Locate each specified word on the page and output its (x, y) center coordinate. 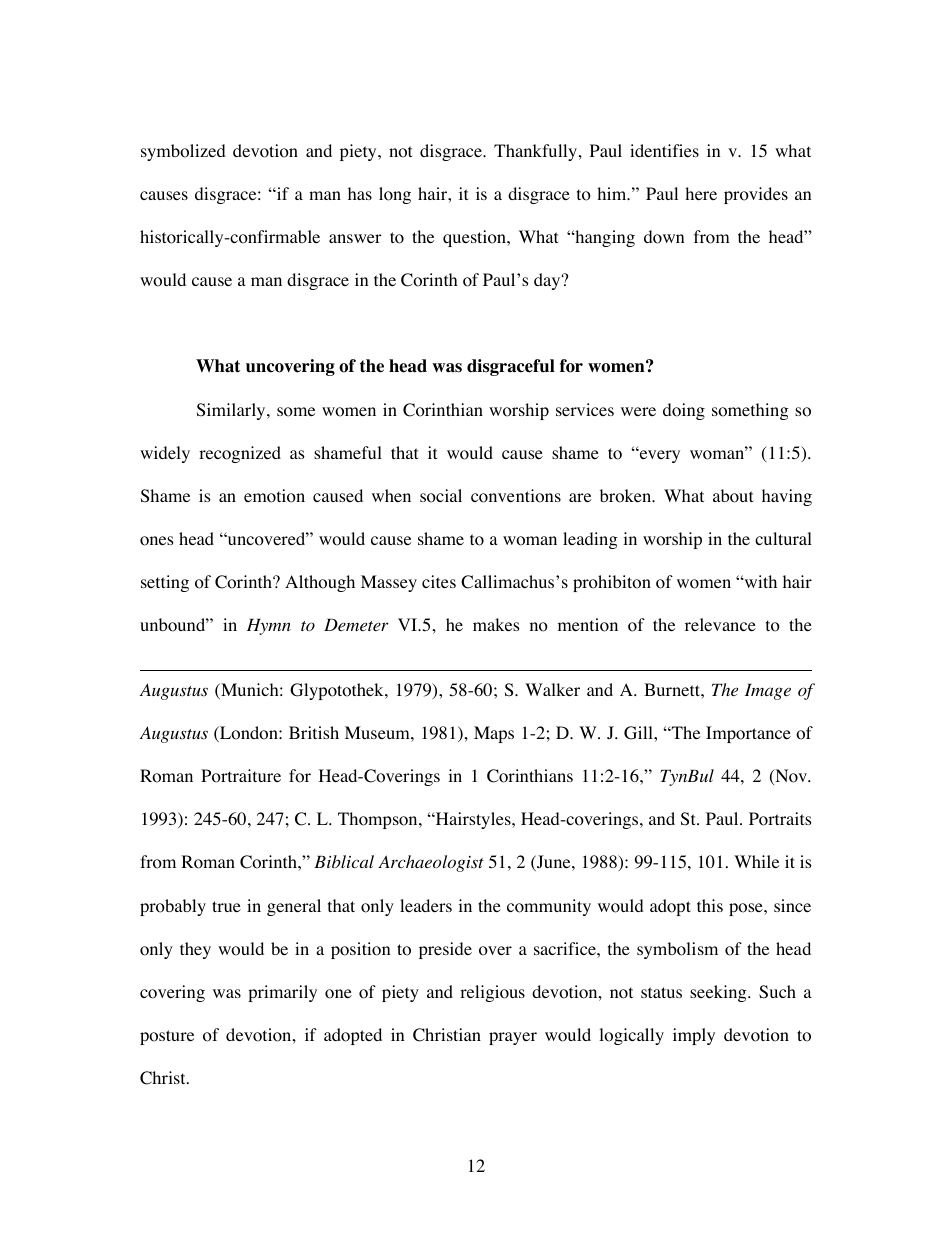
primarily (282, 993)
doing (684, 411)
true (226, 906)
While (756, 861)
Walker (552, 689)
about (733, 496)
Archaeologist (431, 863)
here (701, 193)
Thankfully (537, 152)
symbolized (183, 152)
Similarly (232, 411)
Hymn (269, 627)
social (441, 496)
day (548, 281)
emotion (274, 496)
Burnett (673, 689)
